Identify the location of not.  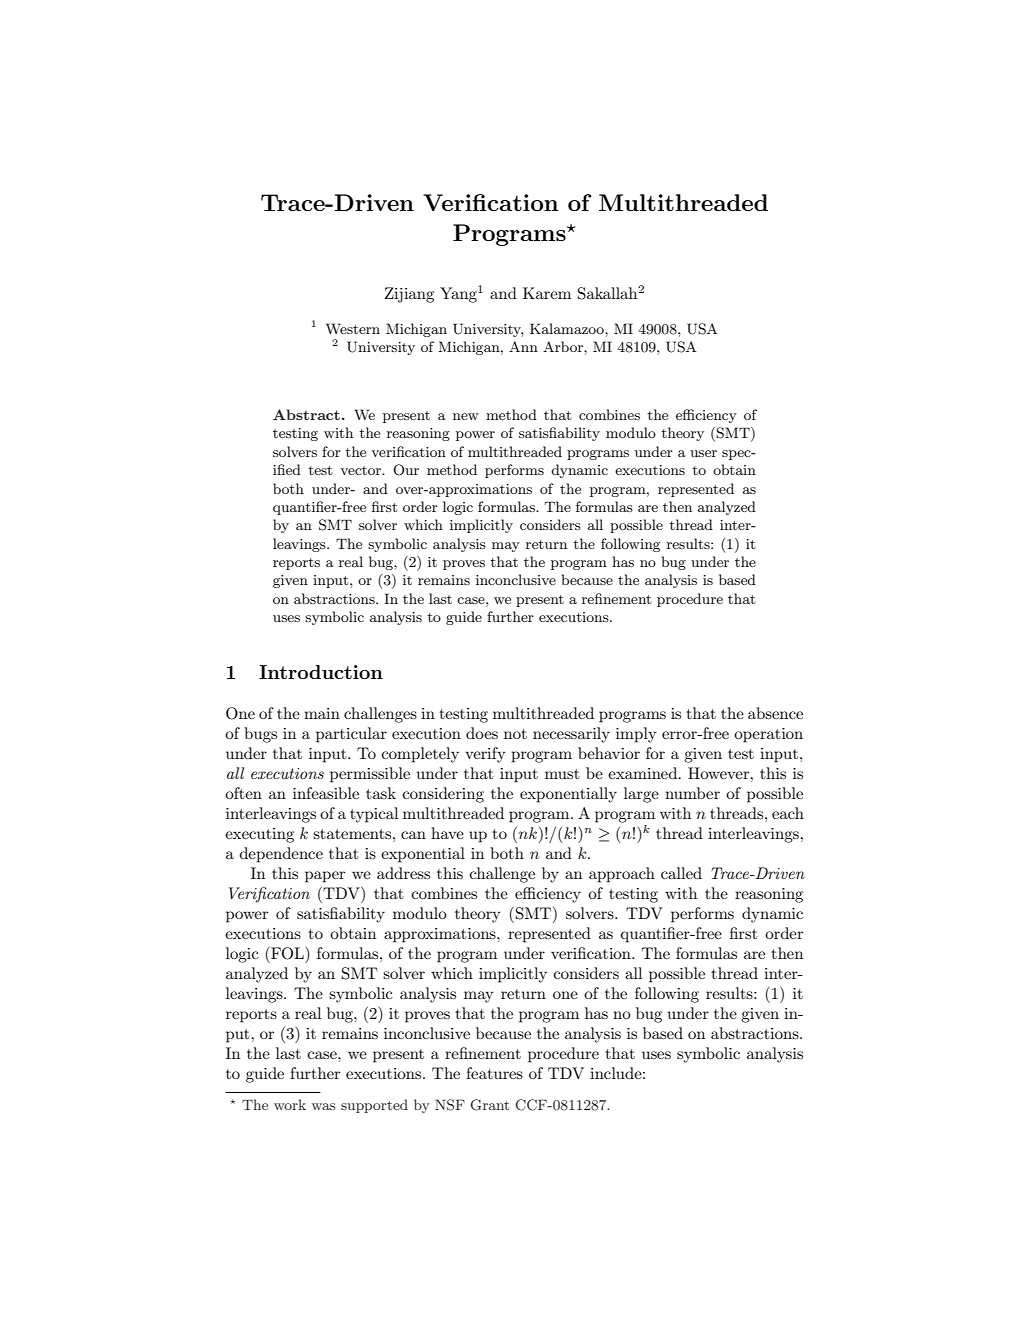
(515, 734).
